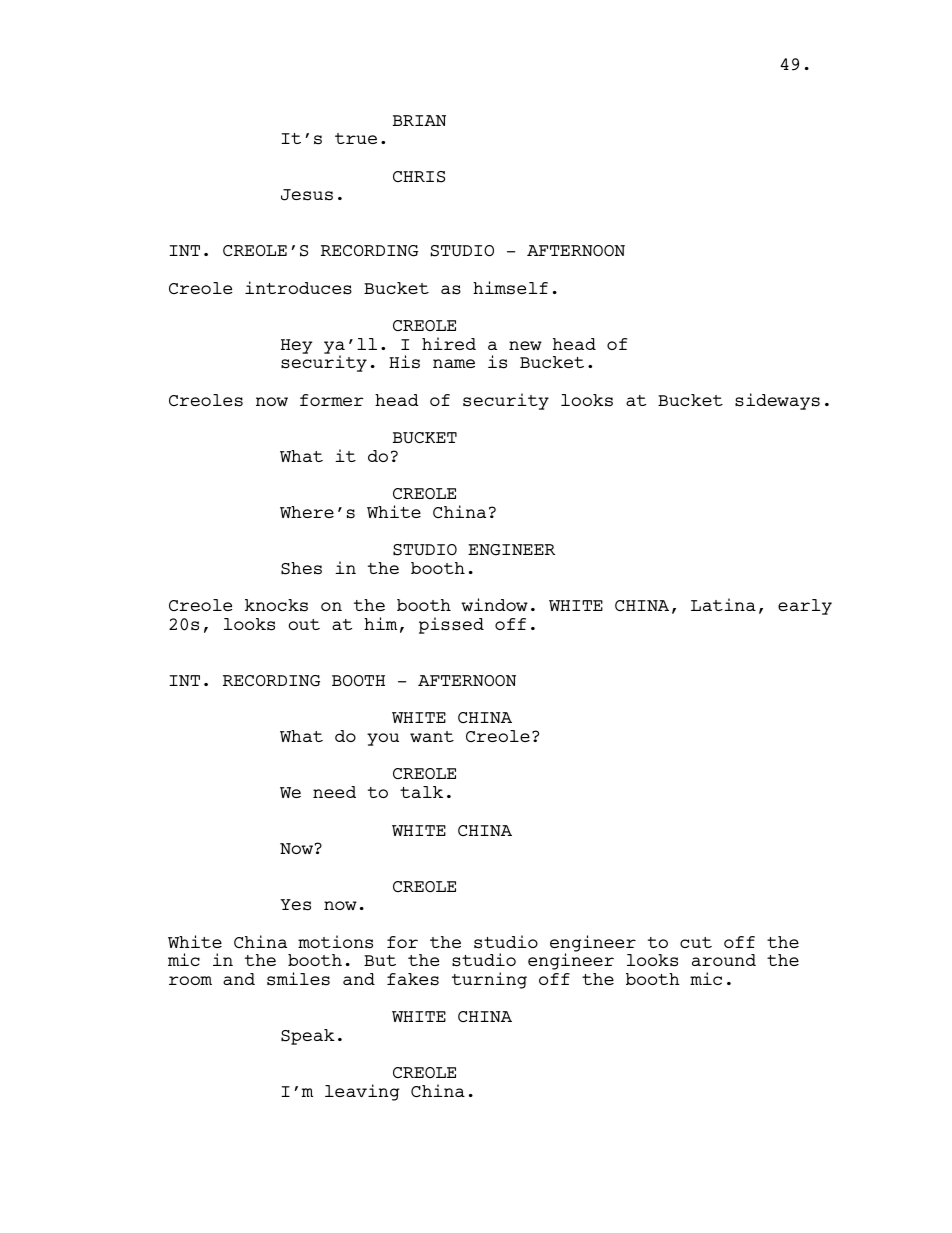 Image resolution: width=952 pixels, height=1233 pixels. Describe the element at coordinates (696, 942) in the document. I see `cut` at that location.
